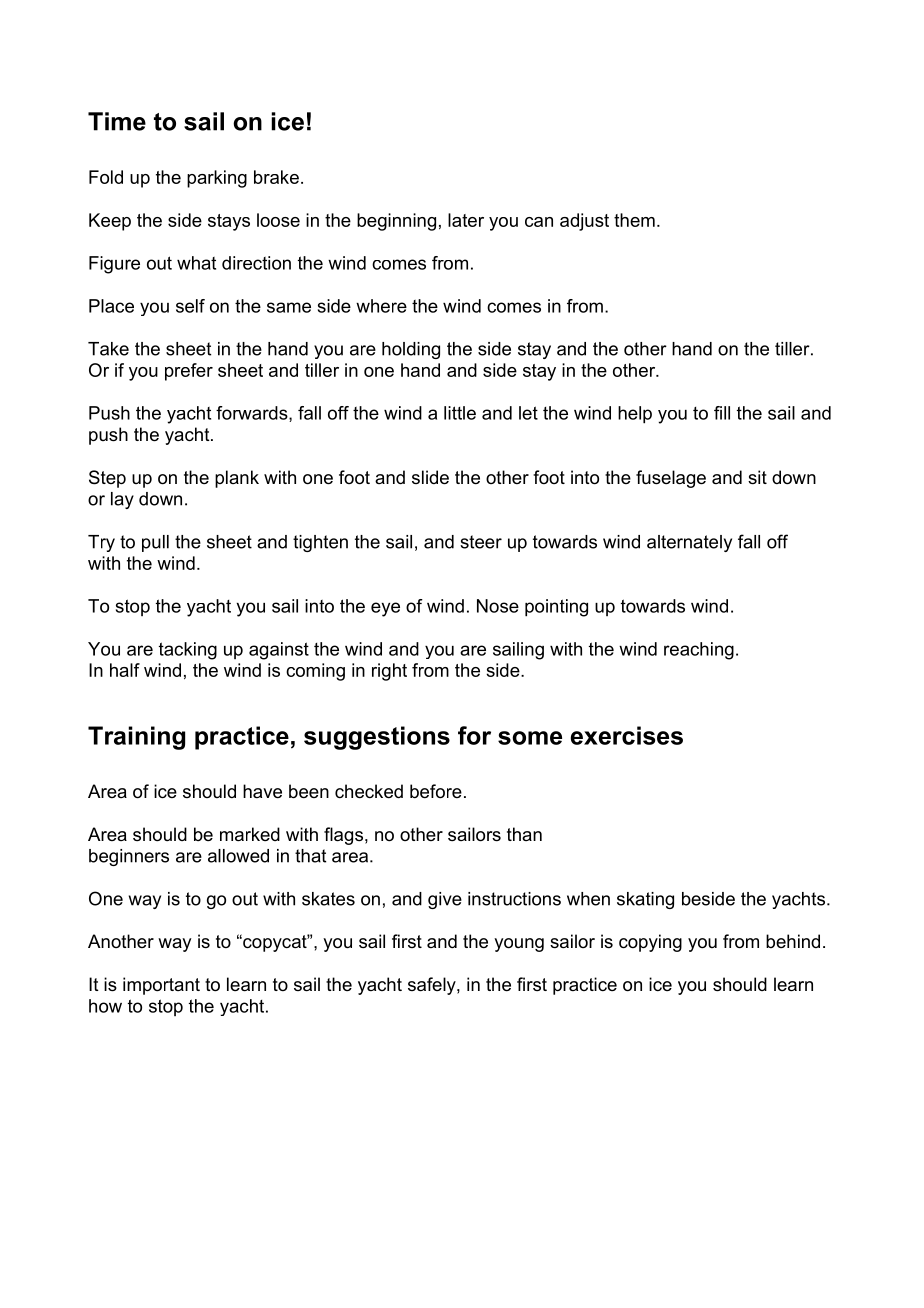 The image size is (924, 1308). Describe the element at coordinates (722, 413) in the screenshot. I see `fill` at that location.
